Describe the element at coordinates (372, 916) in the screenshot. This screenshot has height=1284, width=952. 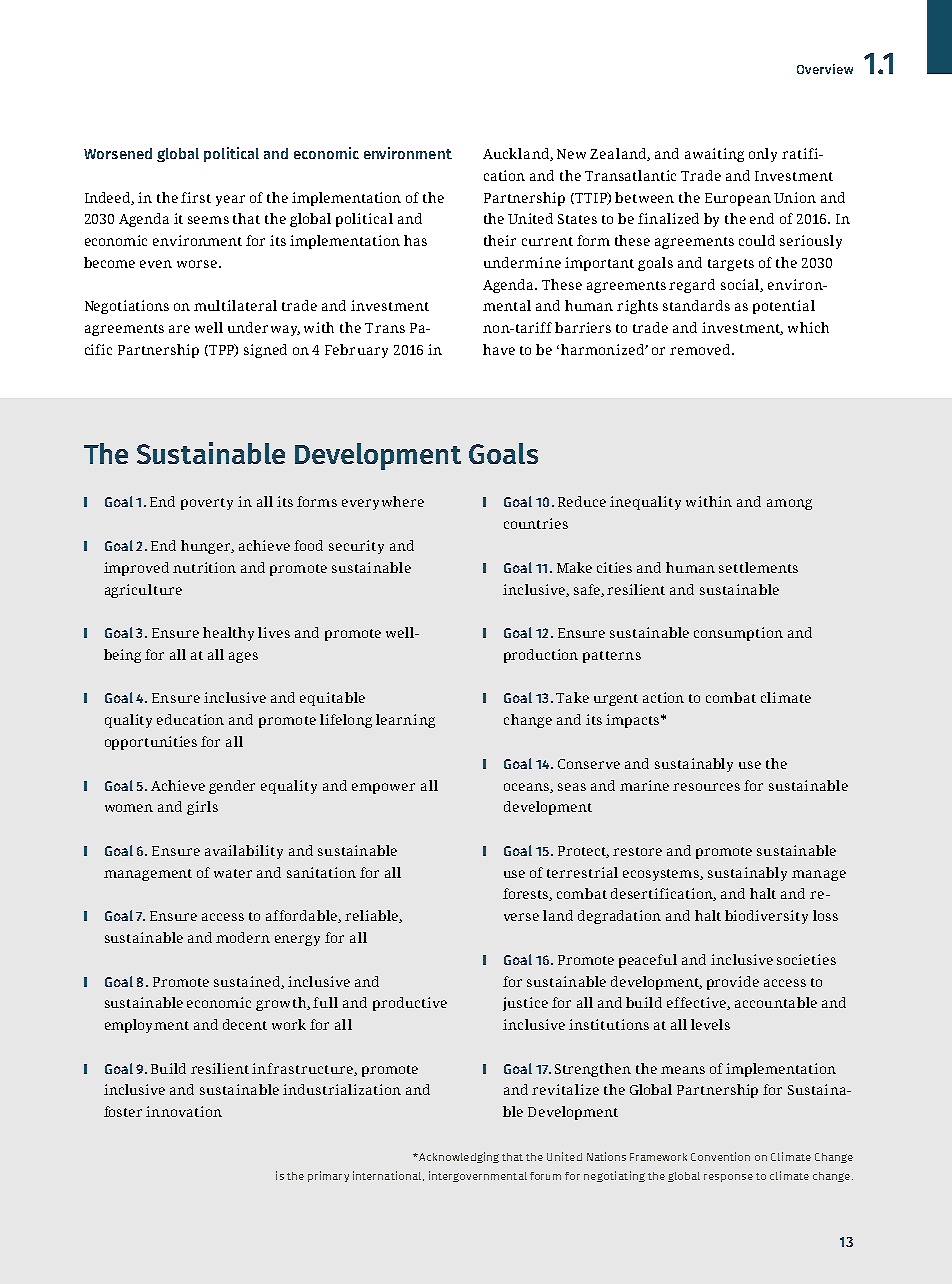
I see `reliable` at that location.
